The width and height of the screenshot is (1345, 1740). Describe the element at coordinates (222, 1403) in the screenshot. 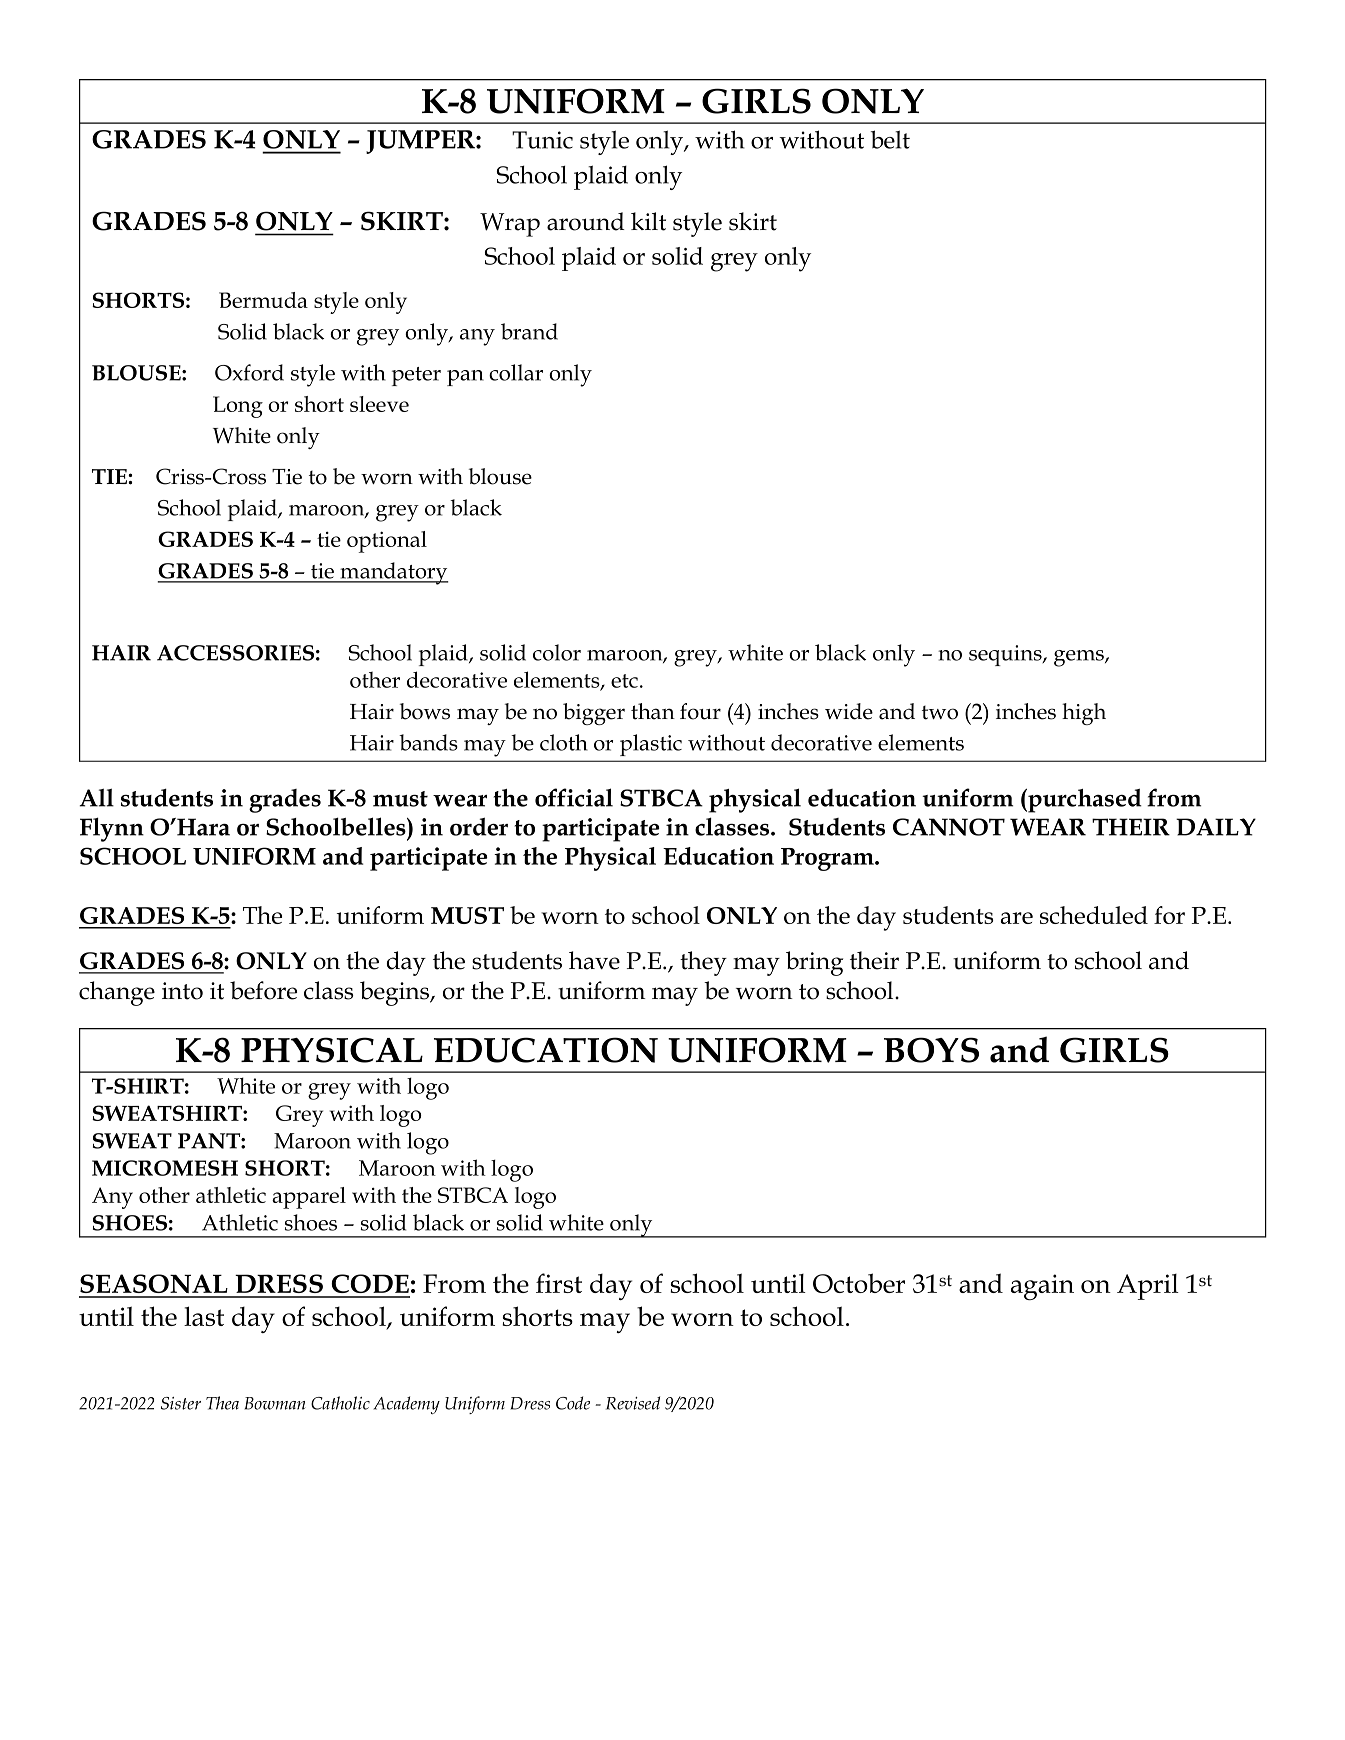

I see `Thea` at that location.
